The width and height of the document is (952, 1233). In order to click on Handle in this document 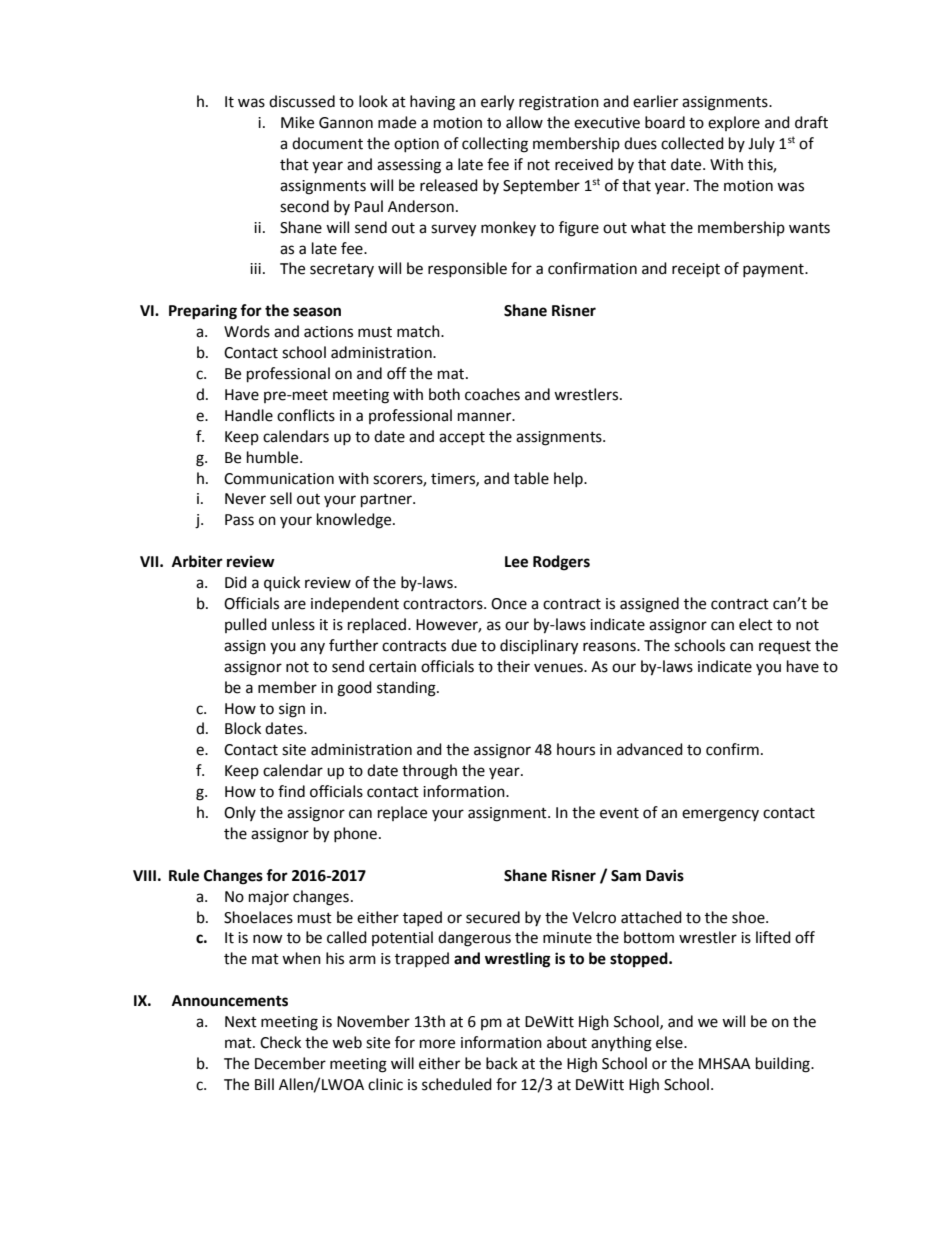, I will do `click(249, 415)`.
